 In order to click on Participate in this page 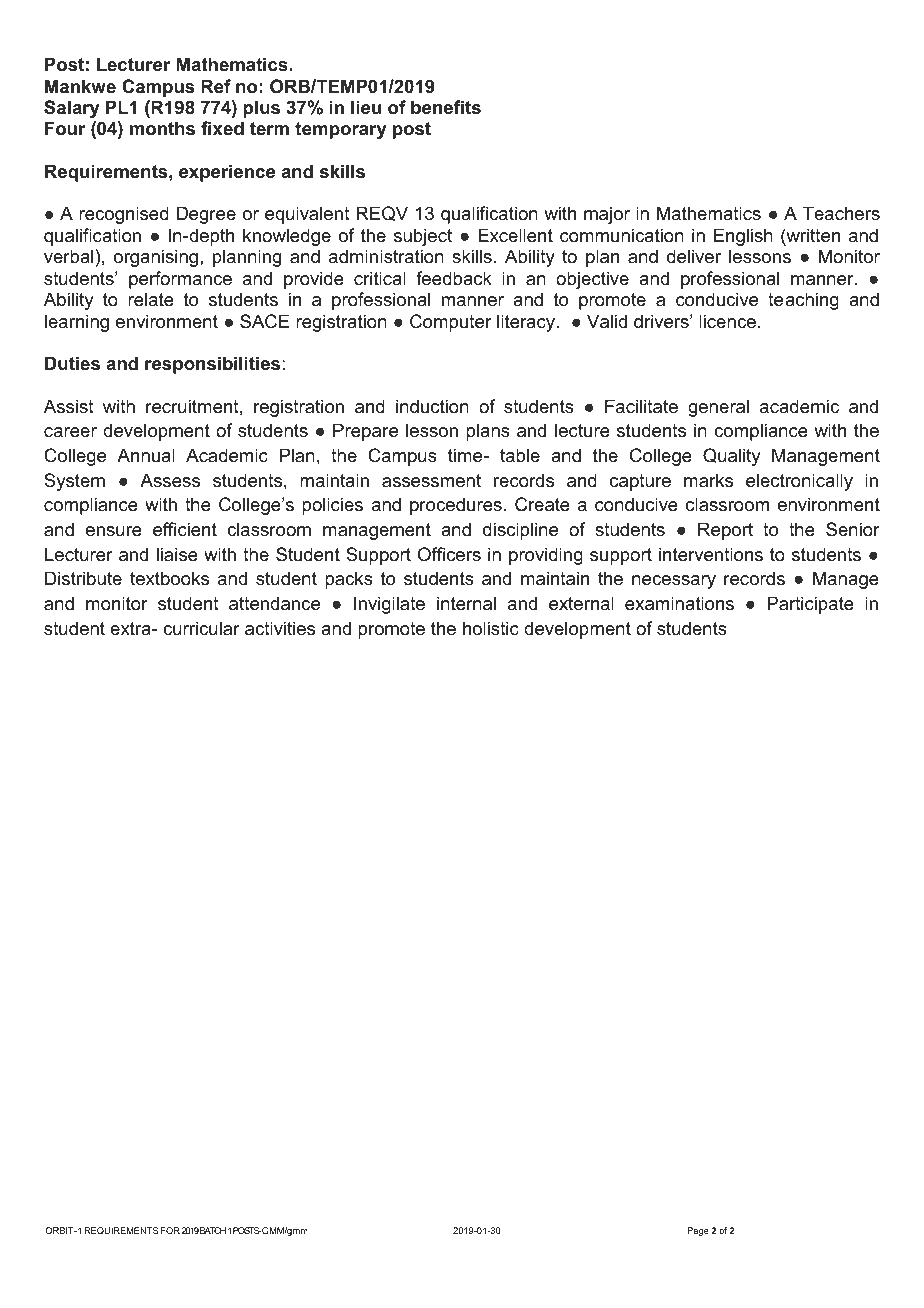, I will do `click(810, 605)`.
